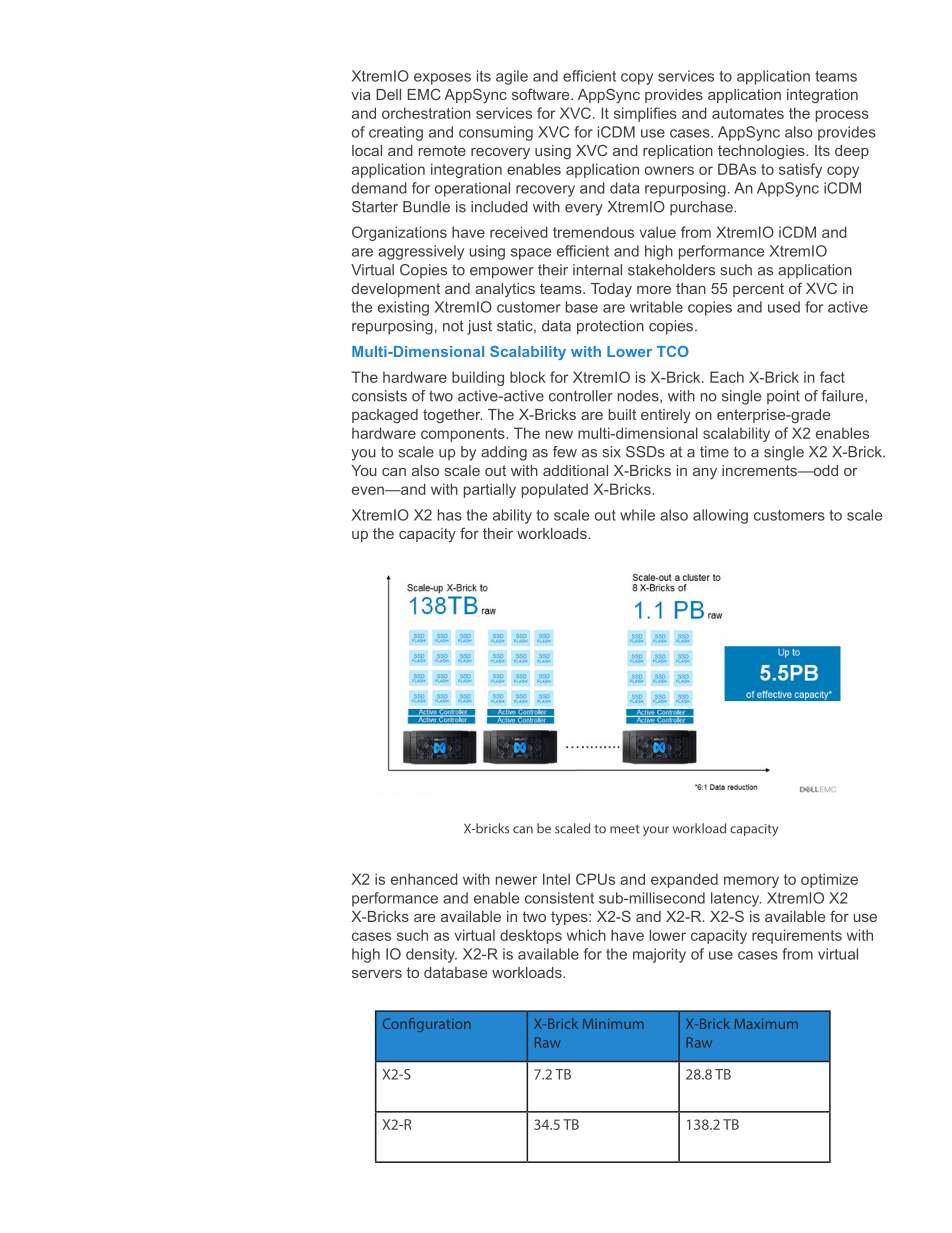 This screenshot has height=1233, width=952. I want to click on simplifies, so click(645, 114).
